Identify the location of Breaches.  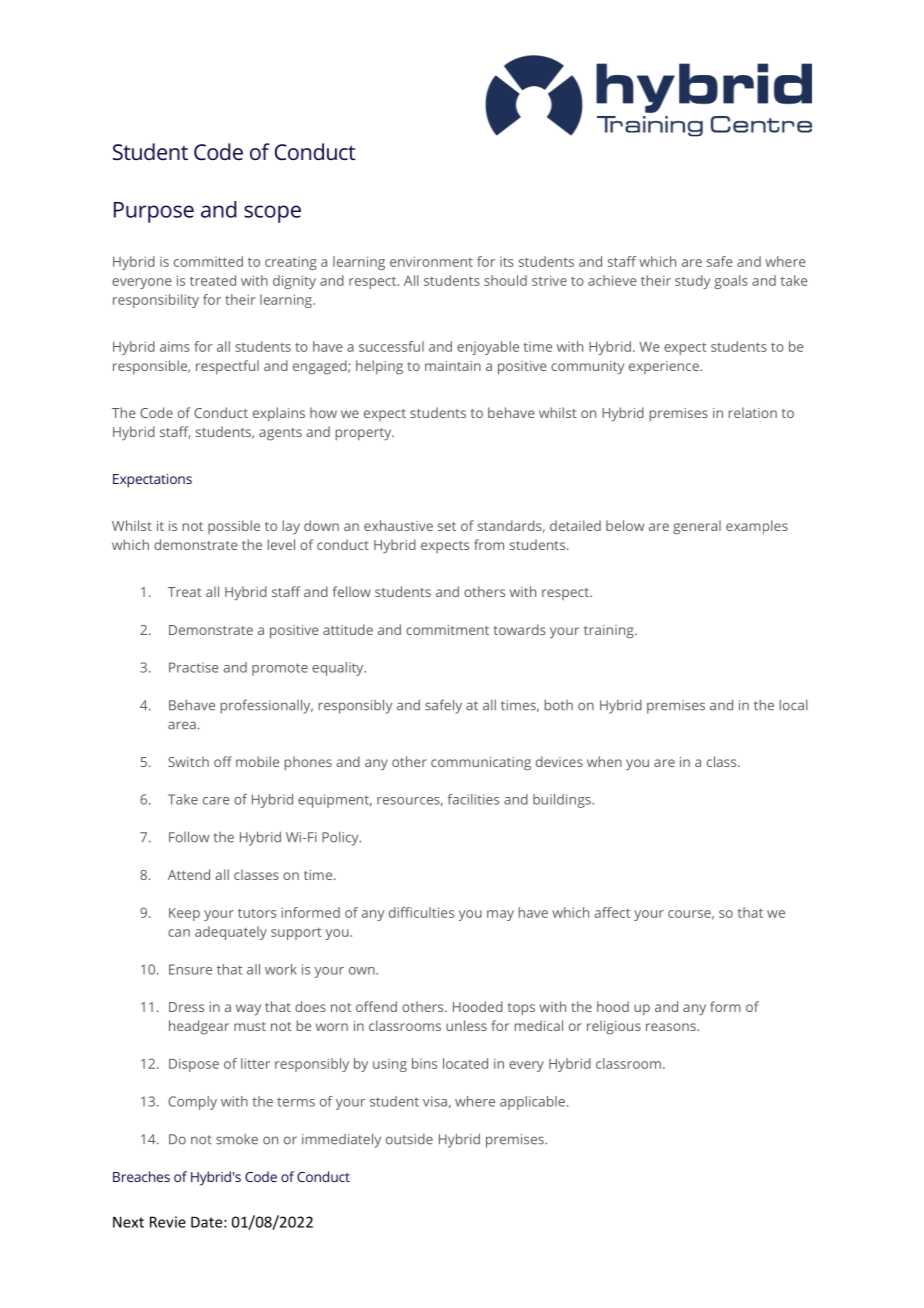
(141, 1176).
